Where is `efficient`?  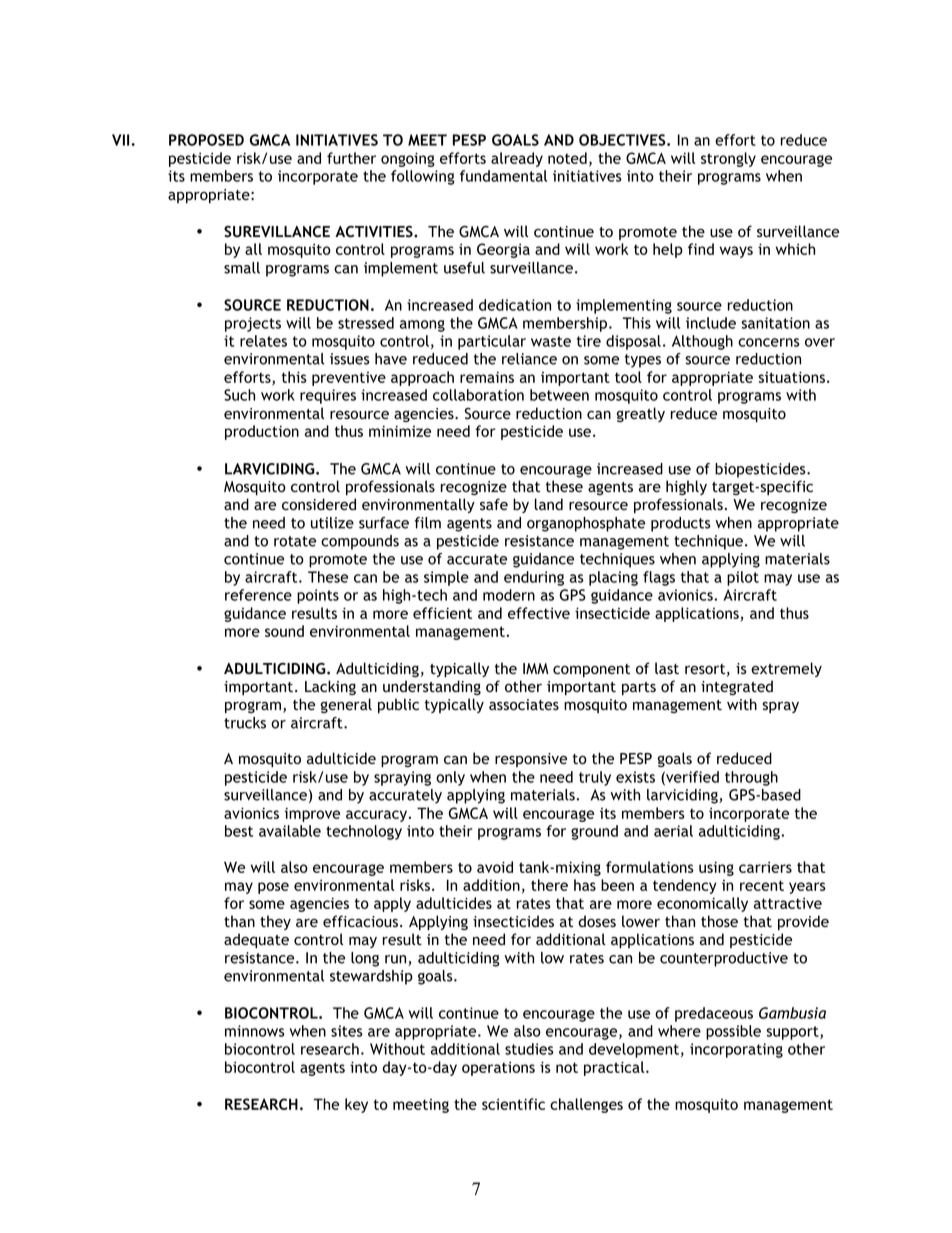
efficient is located at coordinates (442, 613).
